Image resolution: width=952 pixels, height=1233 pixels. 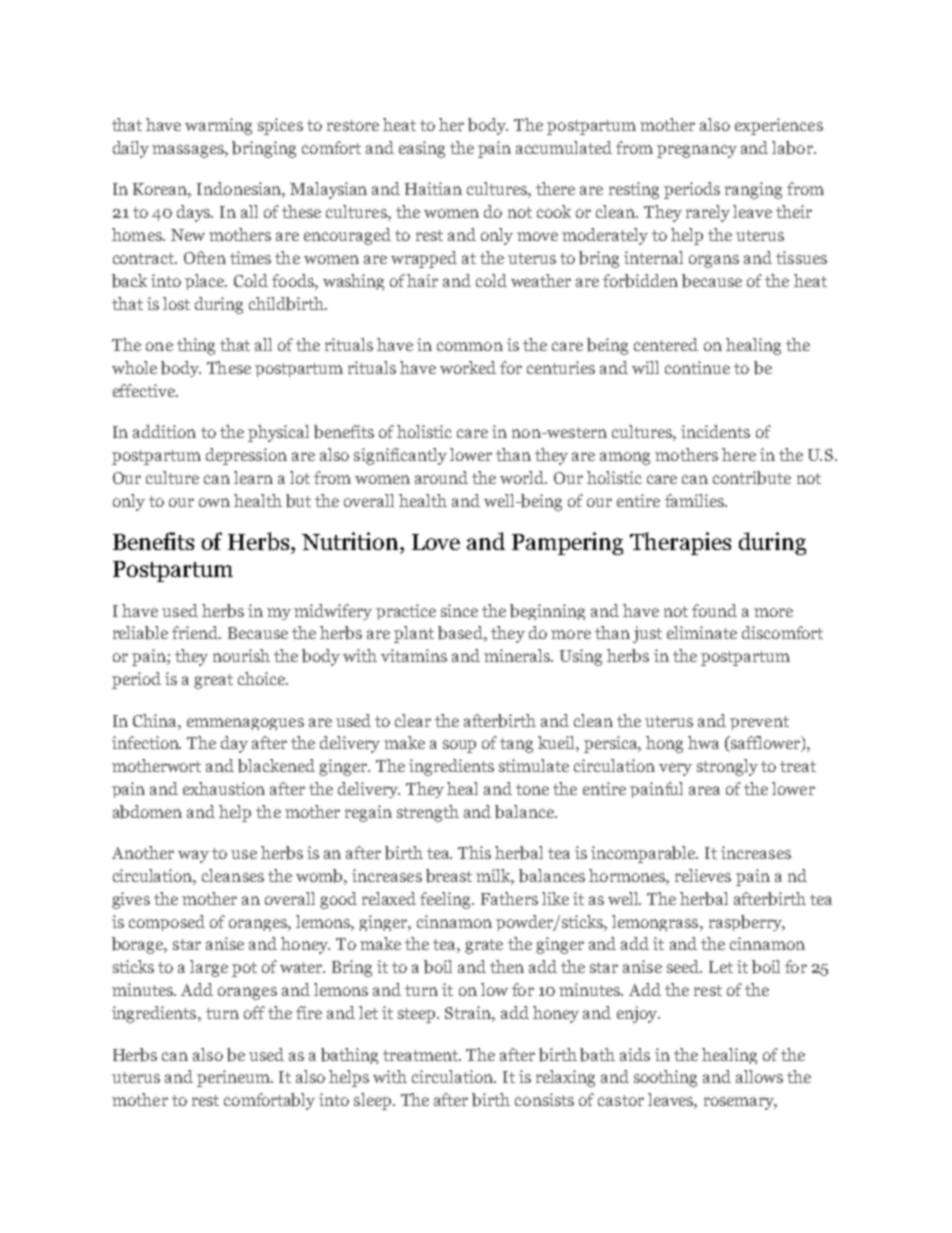 What do you see at coordinates (714, 610) in the image?
I see `found` at bounding box center [714, 610].
